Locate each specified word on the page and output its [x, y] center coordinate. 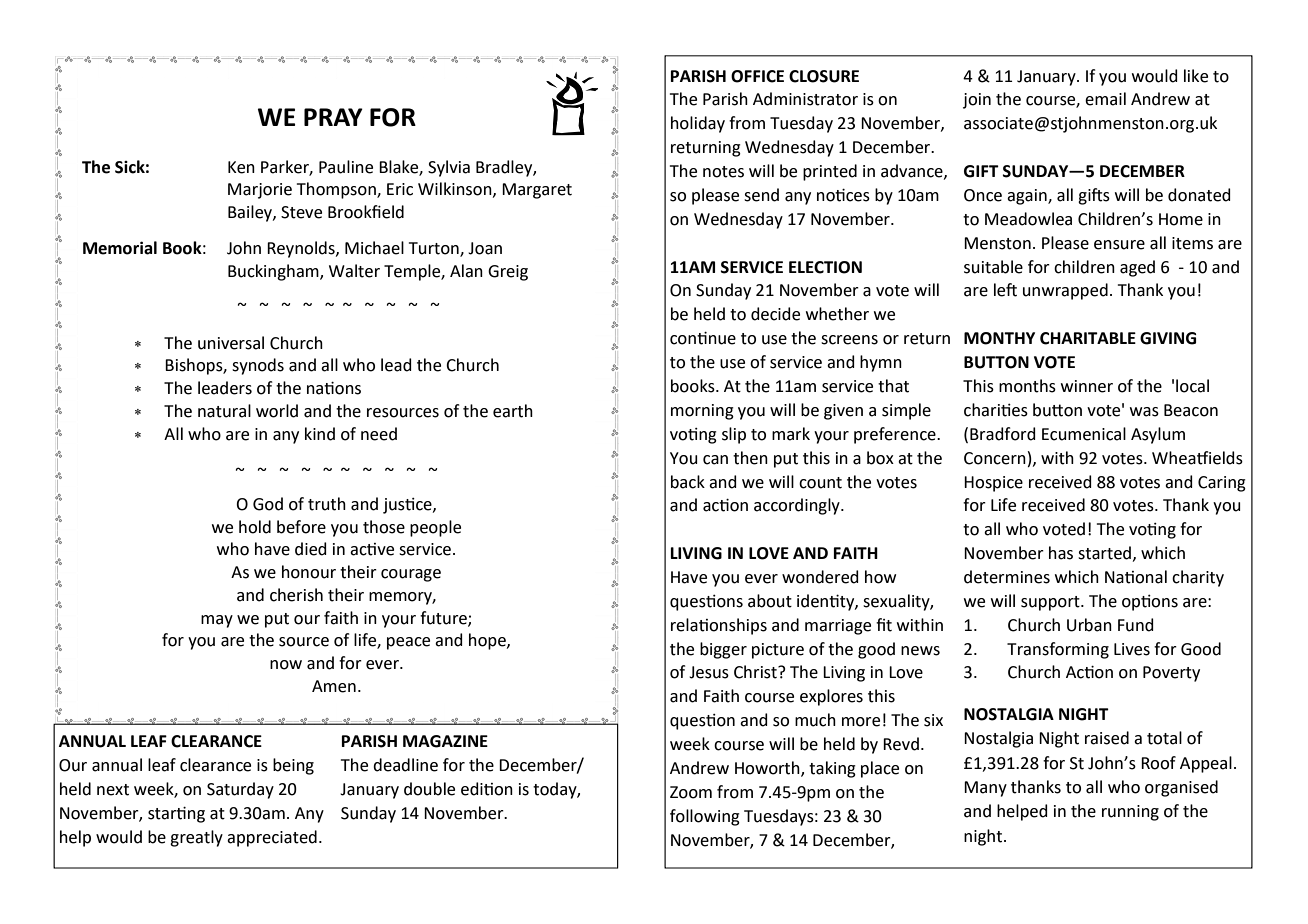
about [770, 601]
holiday [698, 124]
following [705, 817]
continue [703, 338]
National [1136, 577]
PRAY [333, 117]
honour [309, 572]
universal [231, 343]
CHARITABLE [1088, 338]
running [1130, 813]
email [1105, 99]
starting [176, 815]
